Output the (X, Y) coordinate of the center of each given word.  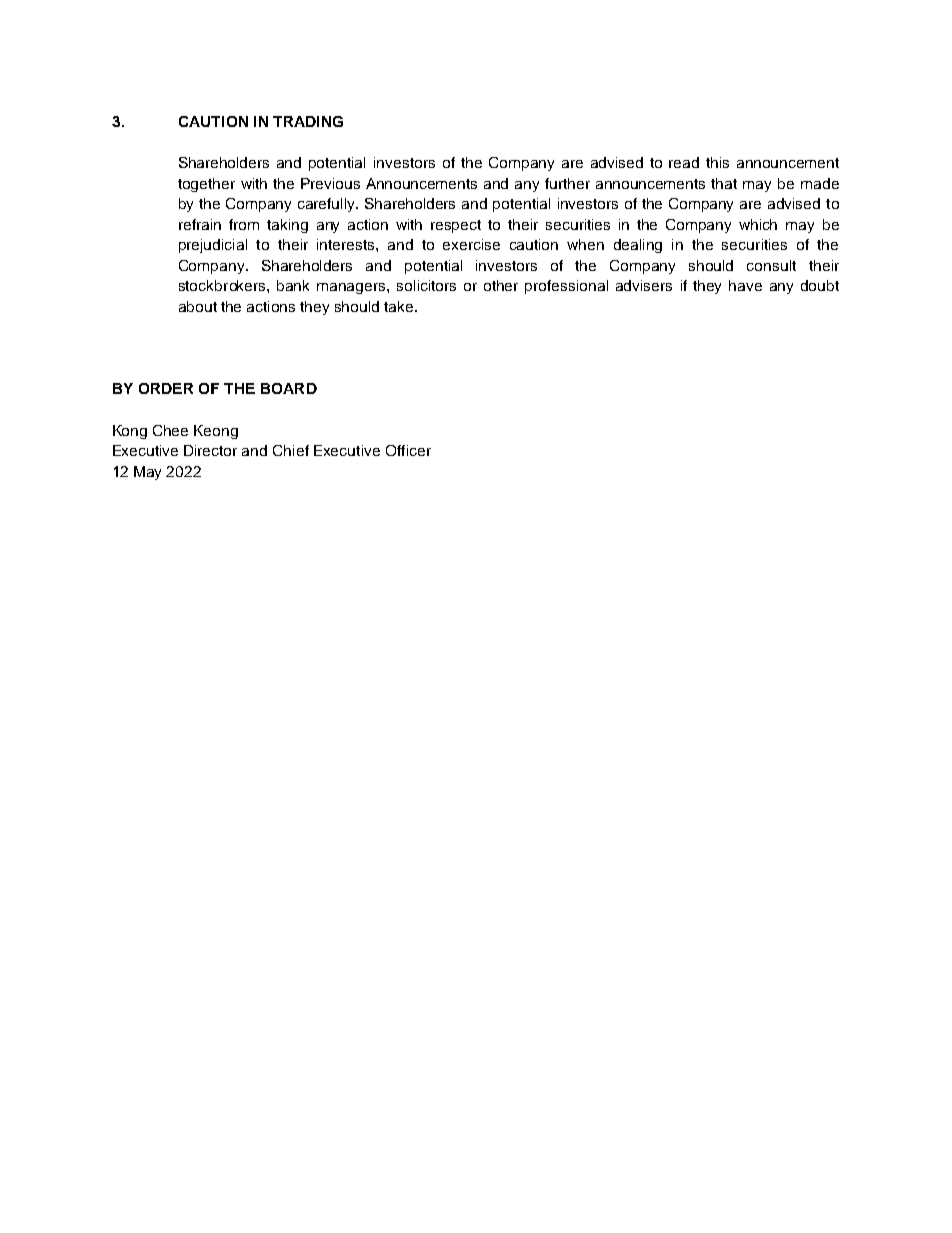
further (567, 183)
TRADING (308, 121)
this (717, 162)
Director (210, 450)
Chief (291, 450)
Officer (408, 450)
